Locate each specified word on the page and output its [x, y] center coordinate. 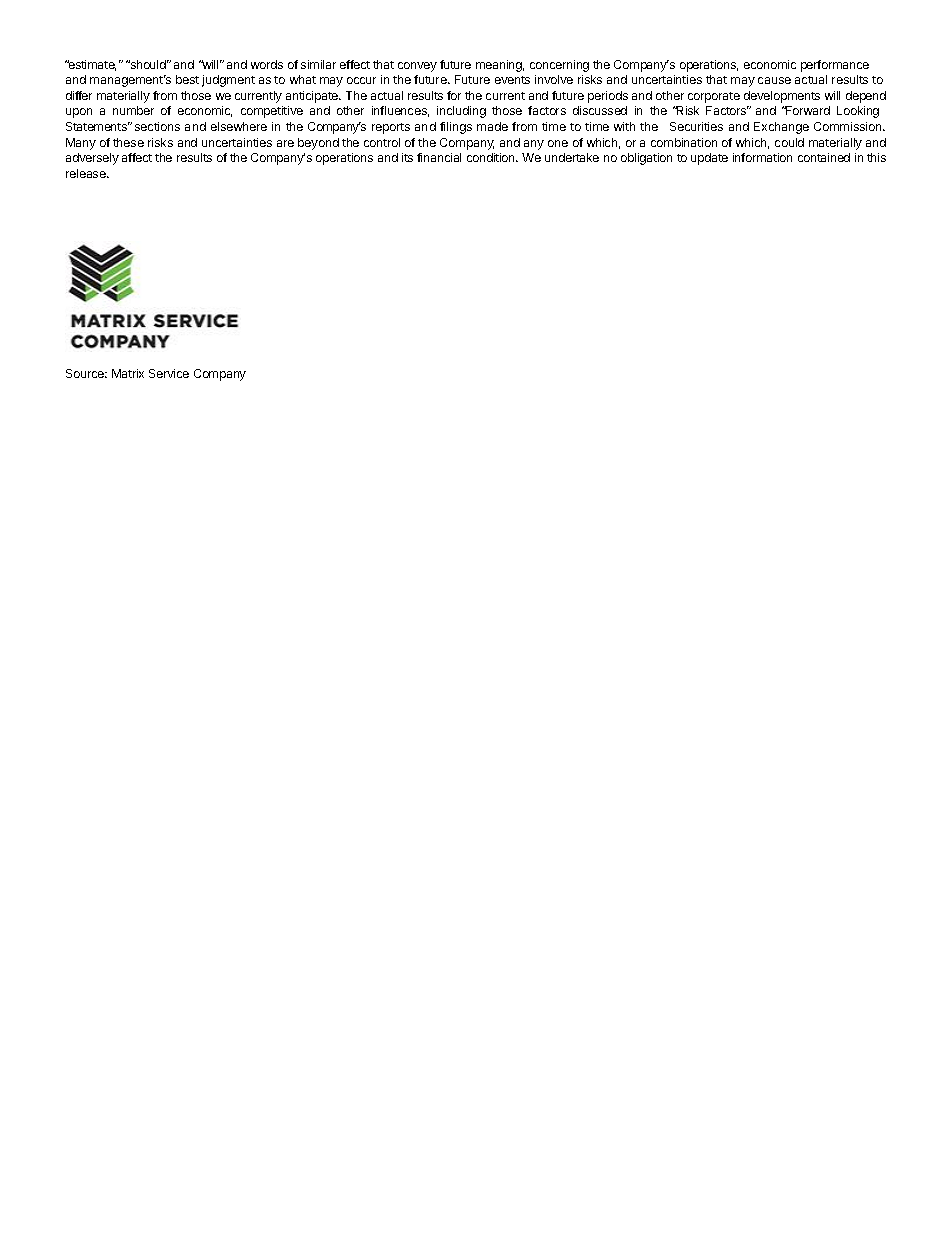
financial [439, 157]
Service [169, 373]
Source [86, 373]
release [87, 173]
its [407, 157]
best [187, 79]
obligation [646, 159]
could [789, 142]
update [709, 159]
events [512, 80]
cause [774, 80]
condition [492, 157]
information [762, 157]
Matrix [128, 373]
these [128, 142]
